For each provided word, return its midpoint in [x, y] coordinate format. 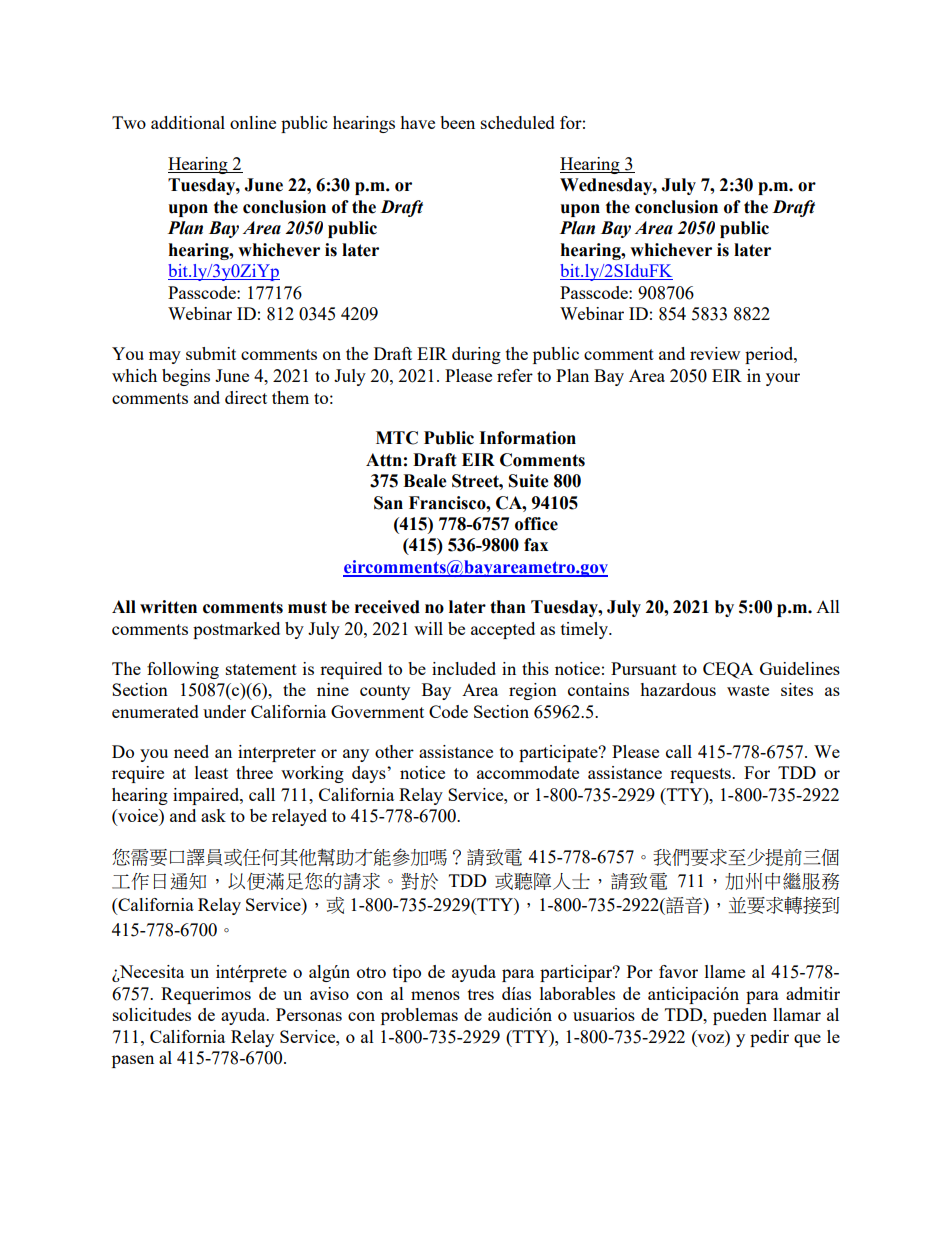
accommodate [528, 772]
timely [586, 630]
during [476, 355]
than [508, 607]
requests [701, 775]
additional [188, 122]
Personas [309, 1014]
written [168, 607]
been [457, 122]
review [715, 353]
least [211, 772]
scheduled [518, 122]
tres [481, 994]
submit [211, 353]
